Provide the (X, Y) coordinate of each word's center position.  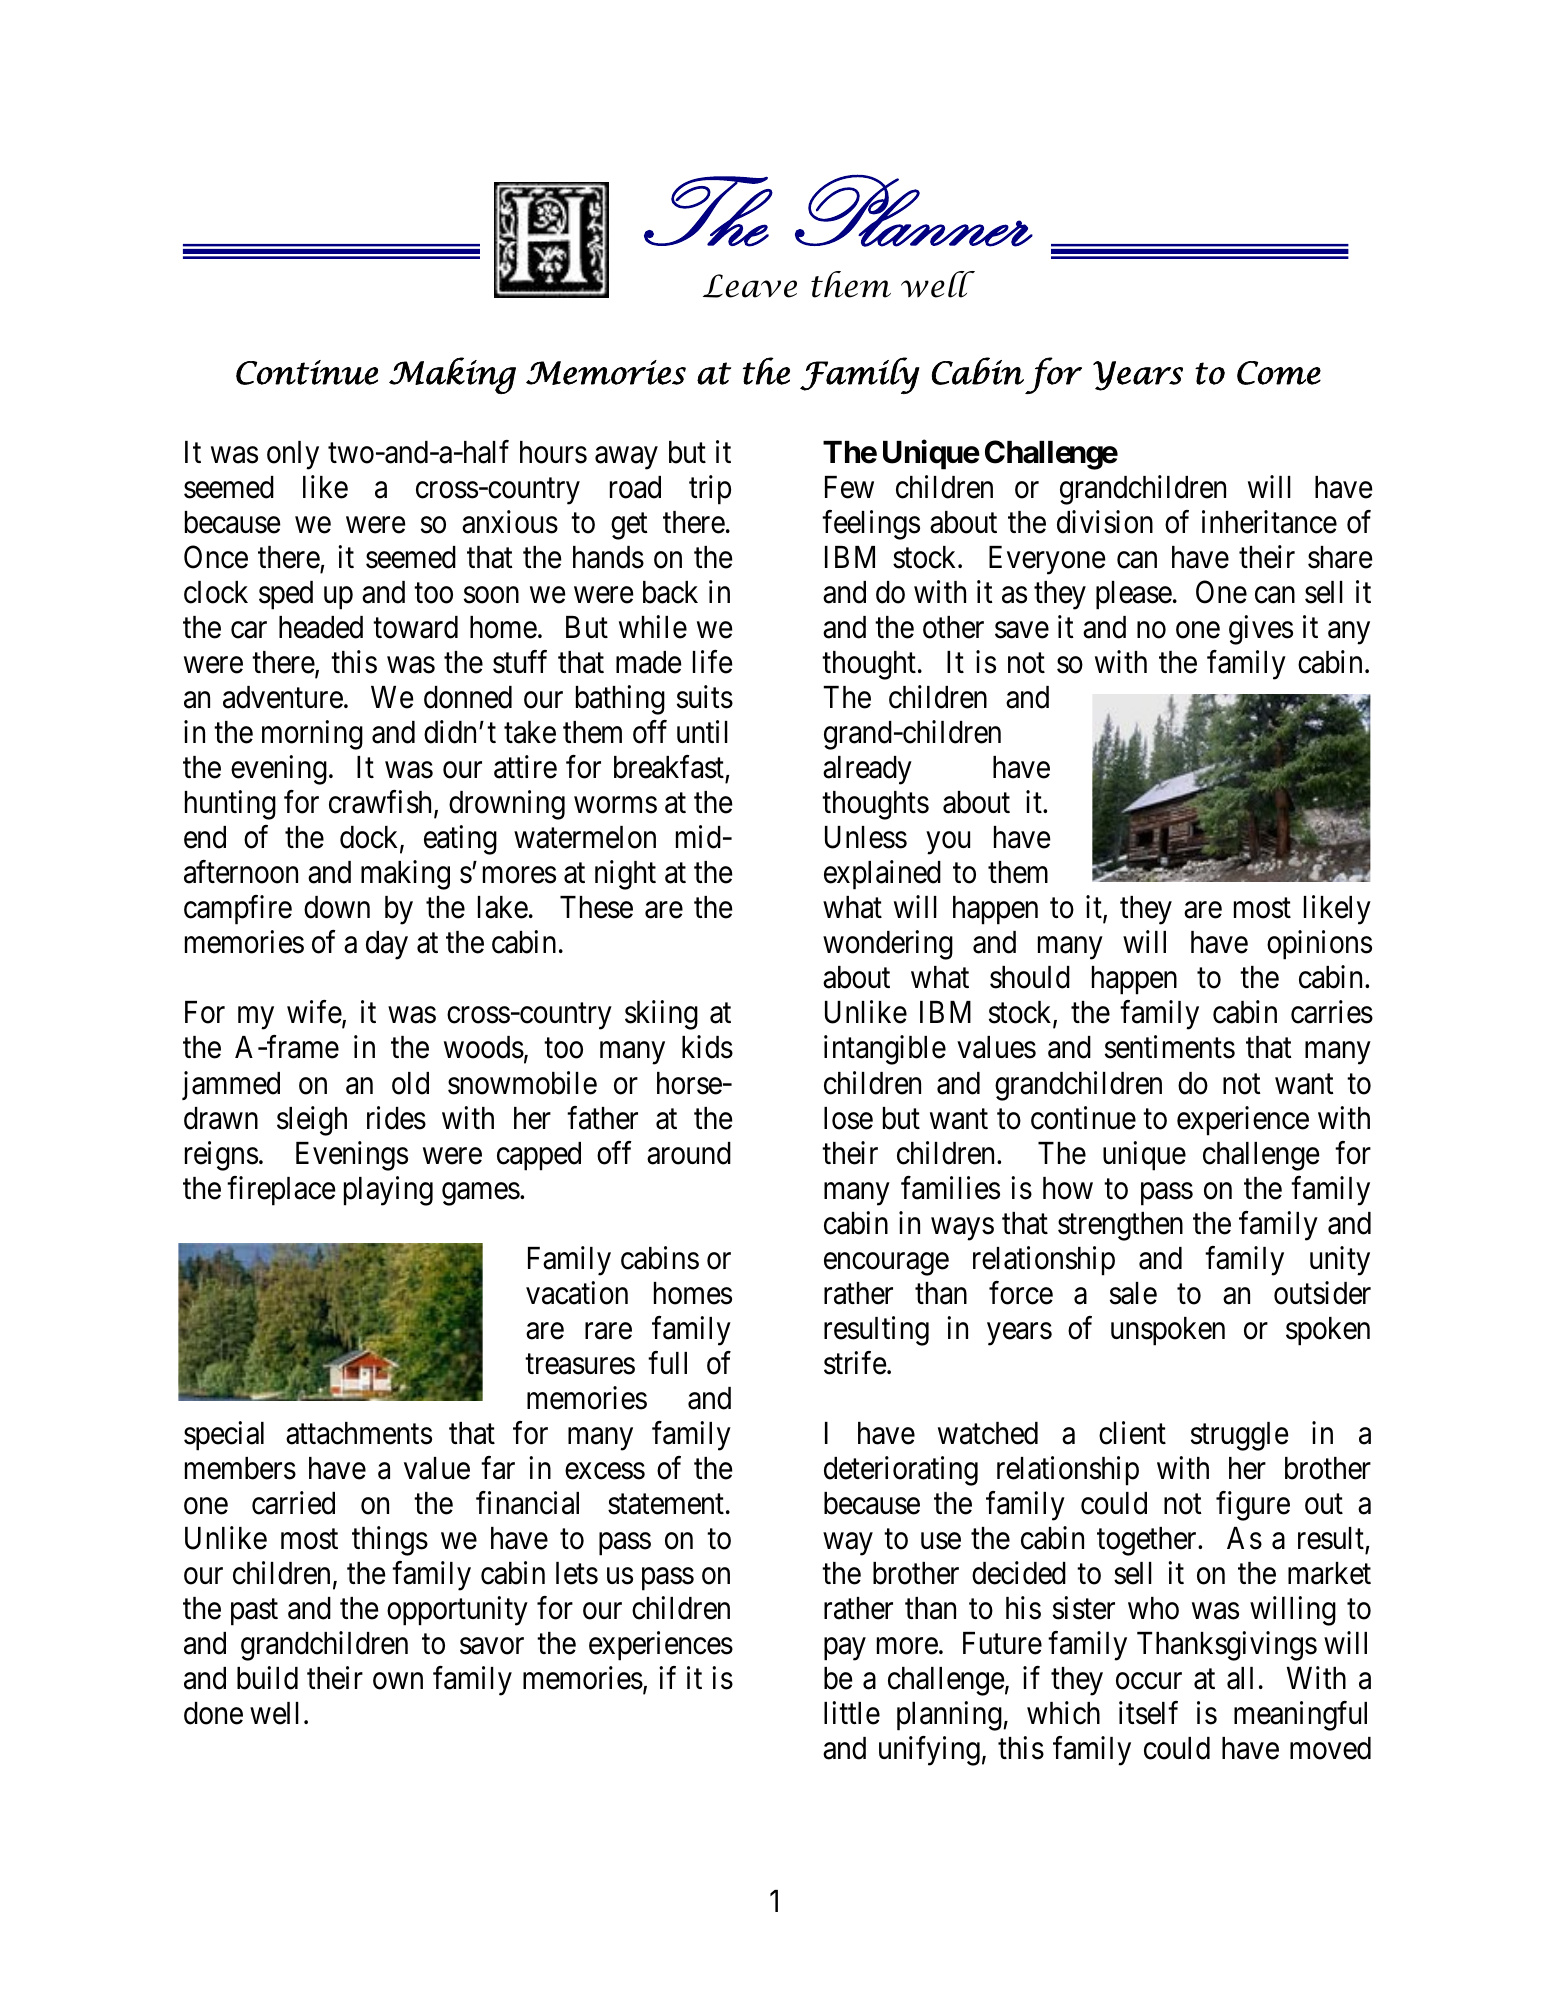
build (267, 1678)
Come (1279, 373)
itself (1148, 1713)
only (293, 455)
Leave (750, 286)
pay (845, 1649)
